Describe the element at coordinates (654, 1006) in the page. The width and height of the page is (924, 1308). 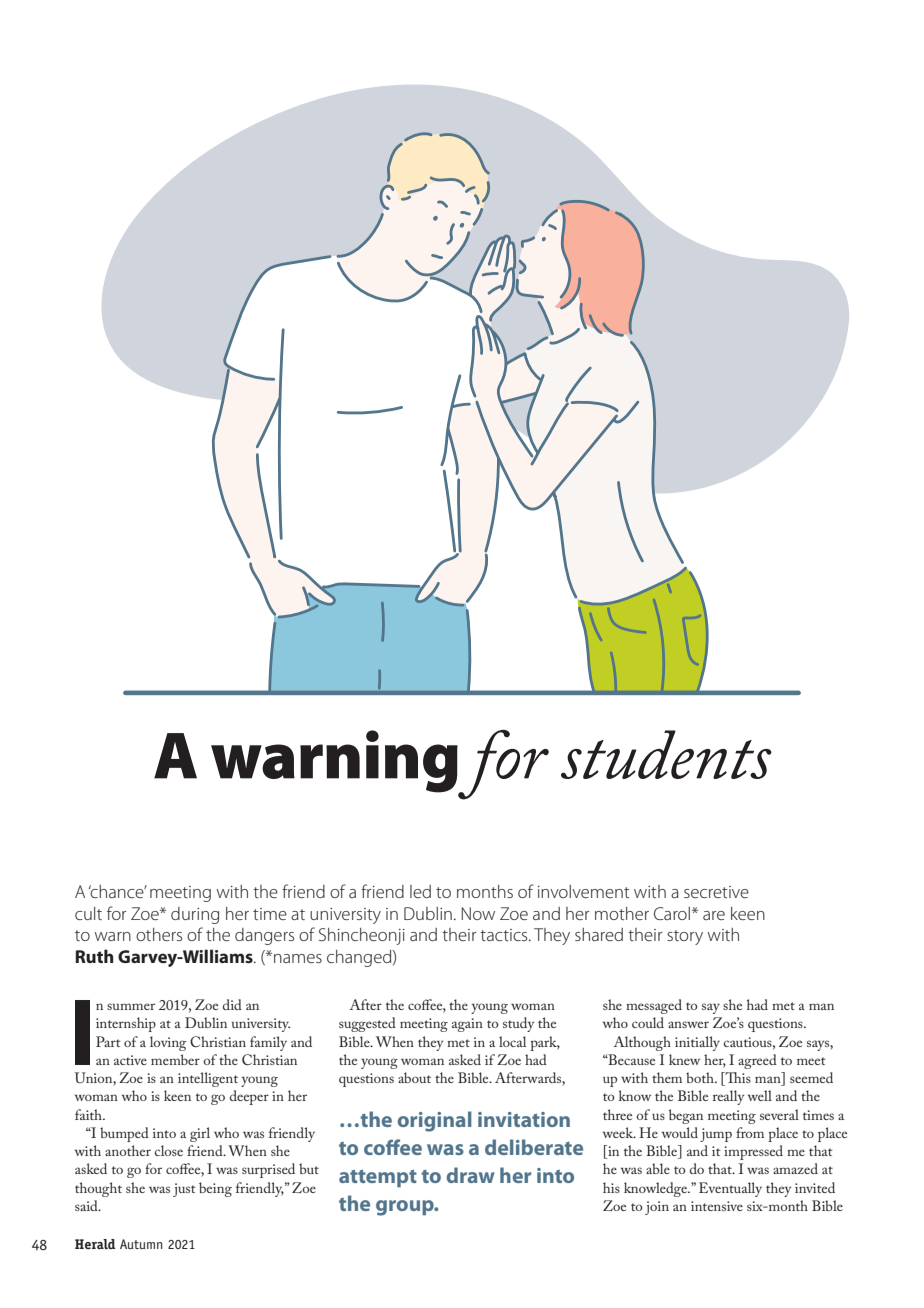
I see `messaged` at that location.
